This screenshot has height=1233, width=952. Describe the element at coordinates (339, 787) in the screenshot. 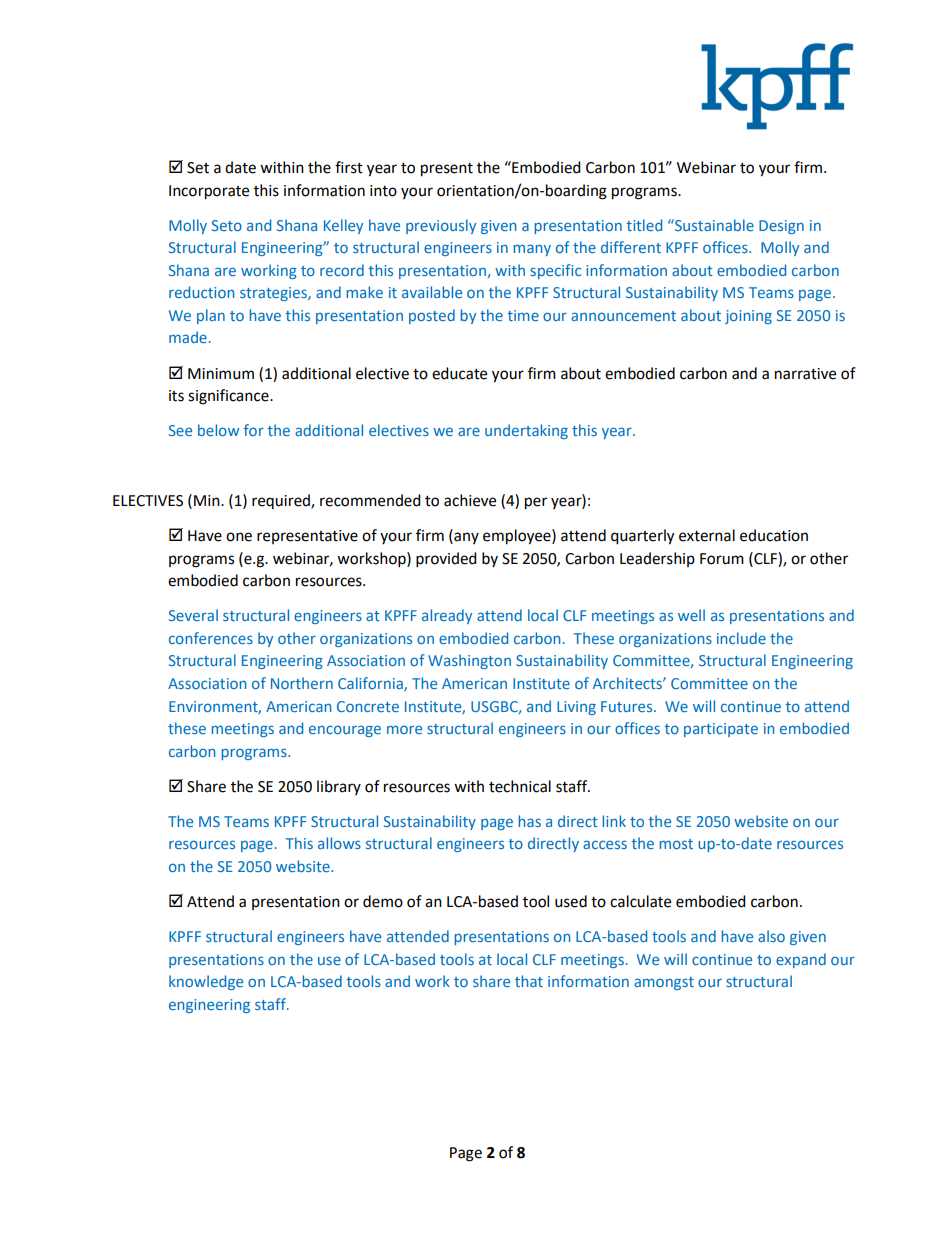

I see `library` at that location.
